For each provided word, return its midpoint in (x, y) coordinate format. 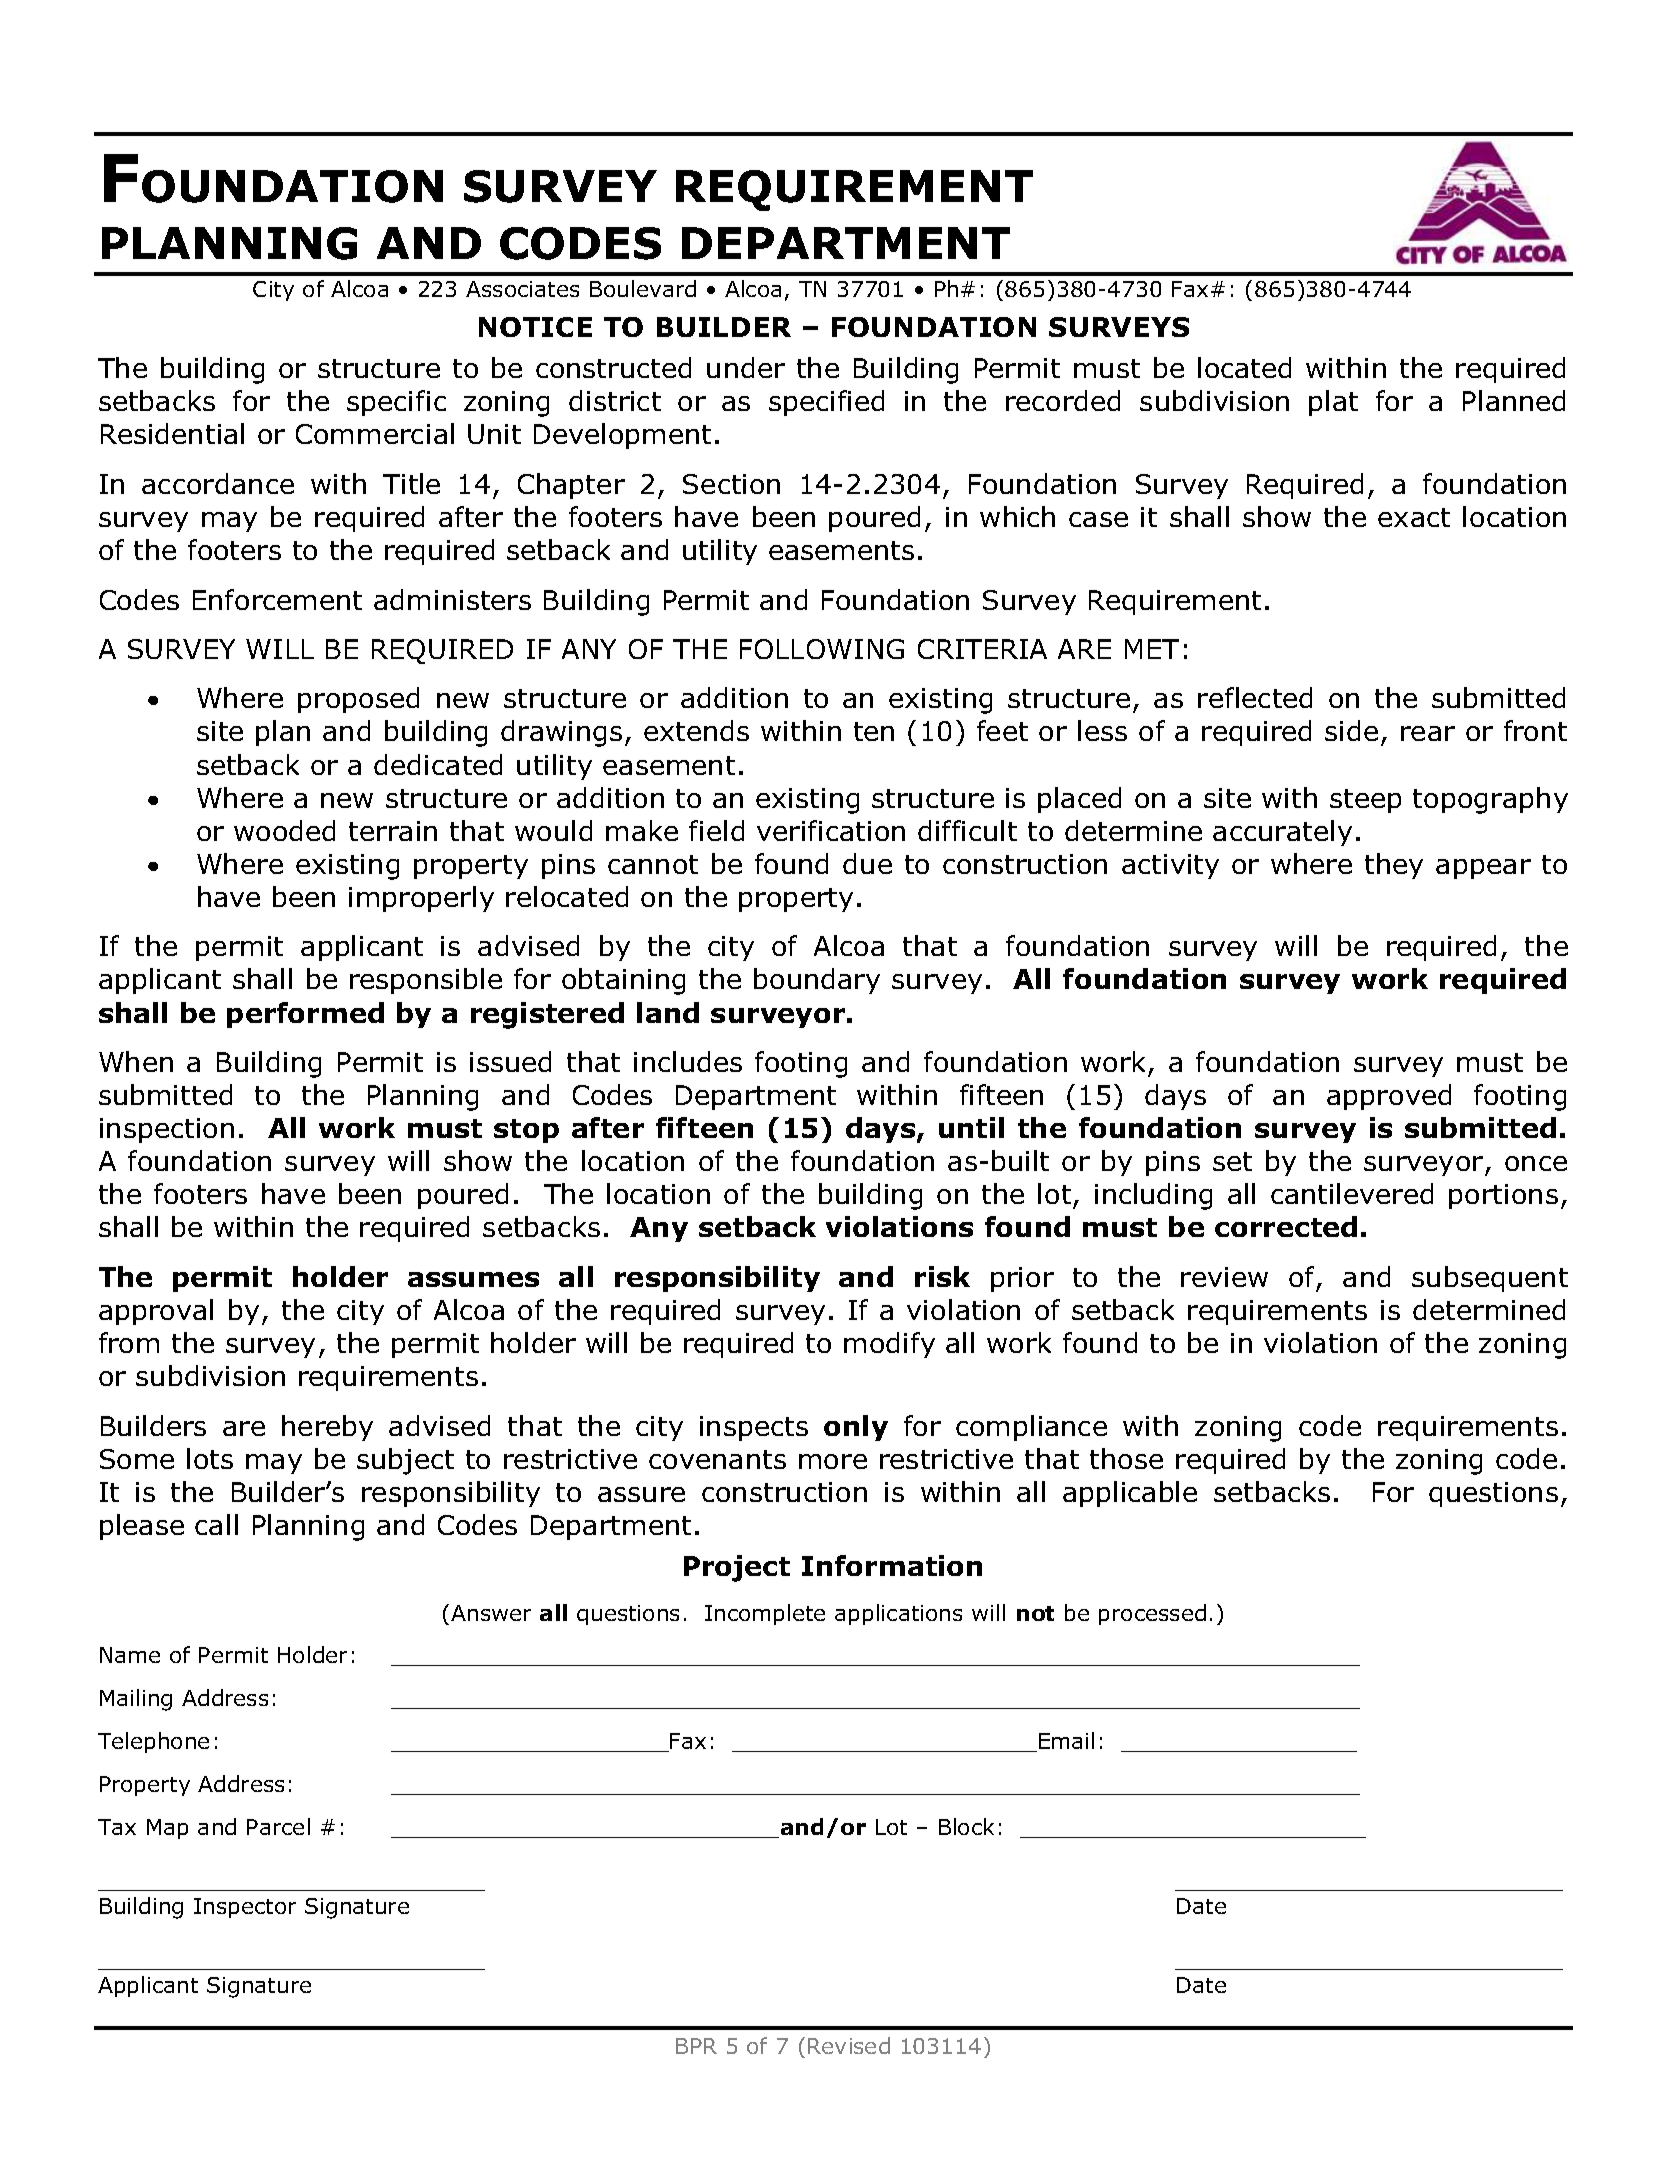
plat (1333, 403)
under (746, 367)
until (971, 1127)
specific (396, 403)
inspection (167, 1130)
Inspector (245, 1908)
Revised (849, 2045)
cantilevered (1352, 1193)
